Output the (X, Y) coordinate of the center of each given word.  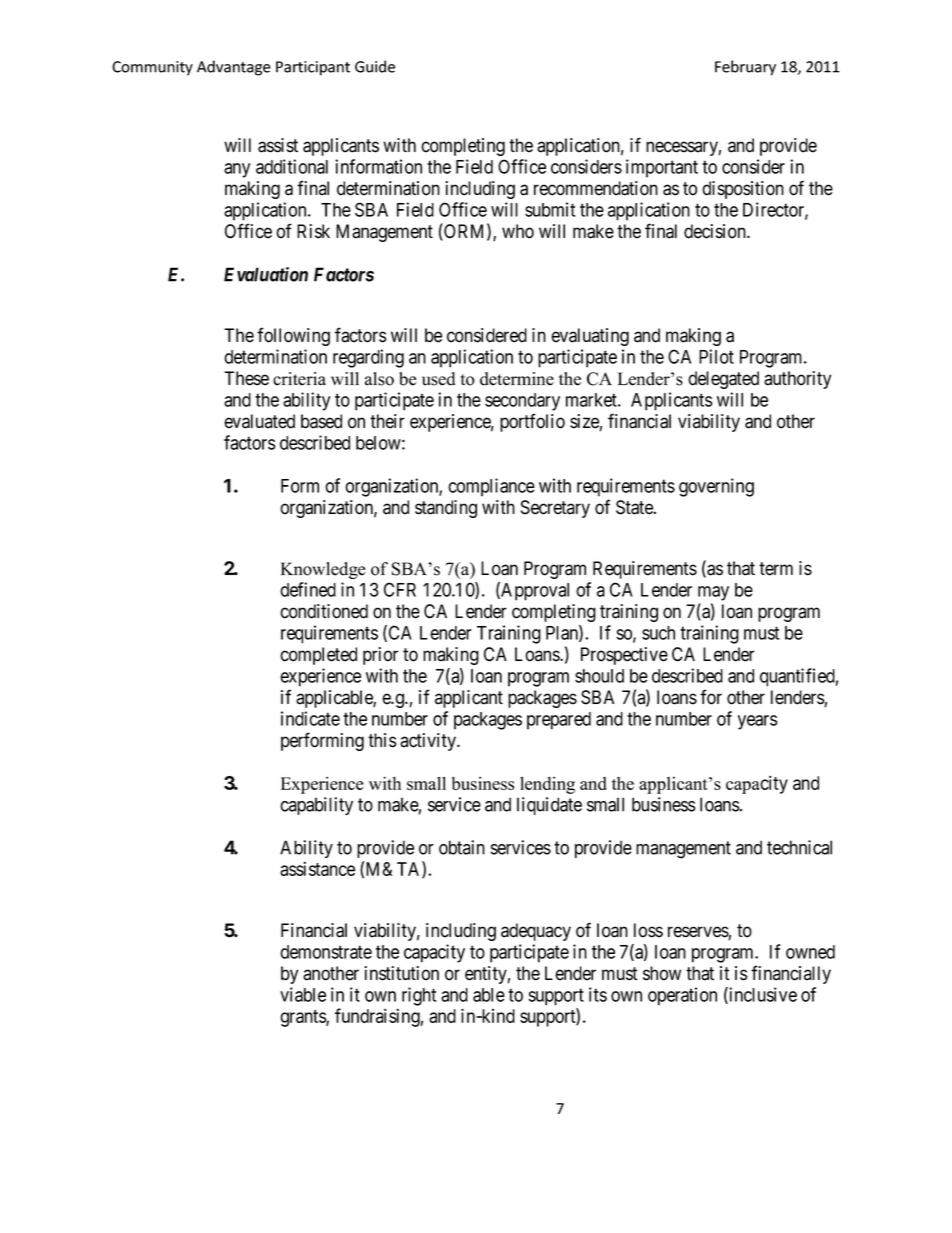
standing (446, 509)
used (438, 379)
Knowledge (323, 570)
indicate (310, 718)
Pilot (716, 356)
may (713, 593)
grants (303, 1018)
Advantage (234, 68)
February (745, 68)
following (293, 336)
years (758, 722)
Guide (375, 66)
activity (429, 742)
